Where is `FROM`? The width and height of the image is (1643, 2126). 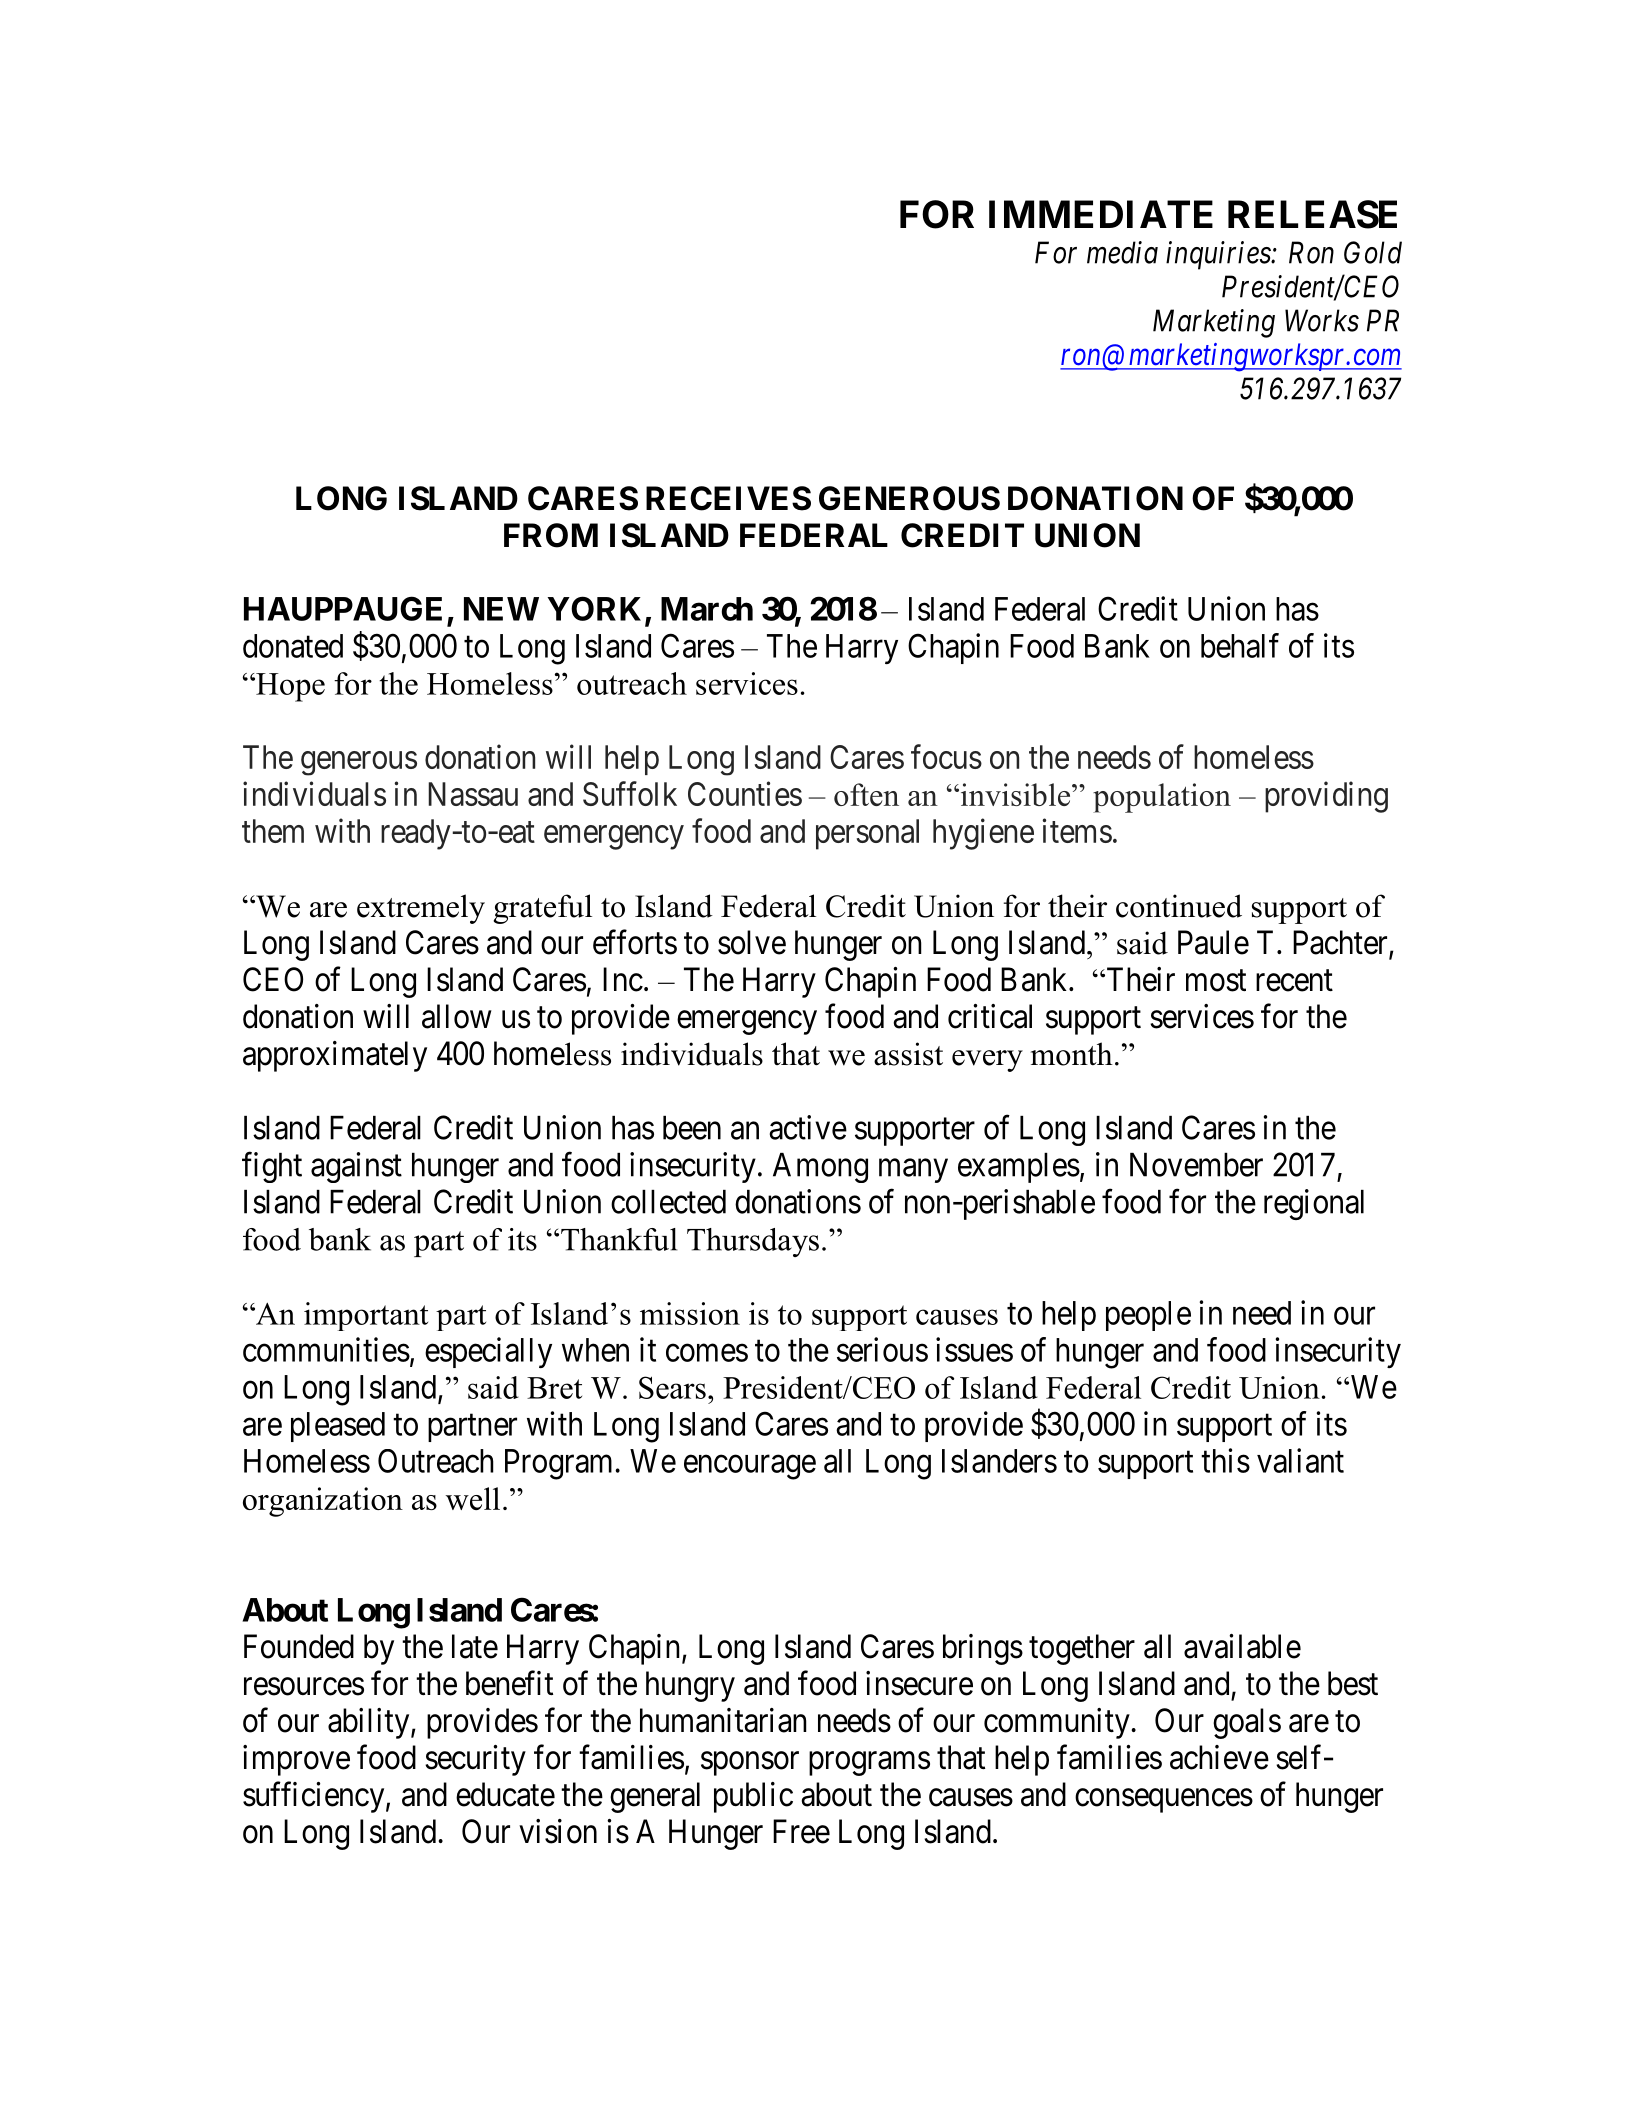
FROM is located at coordinates (551, 535).
